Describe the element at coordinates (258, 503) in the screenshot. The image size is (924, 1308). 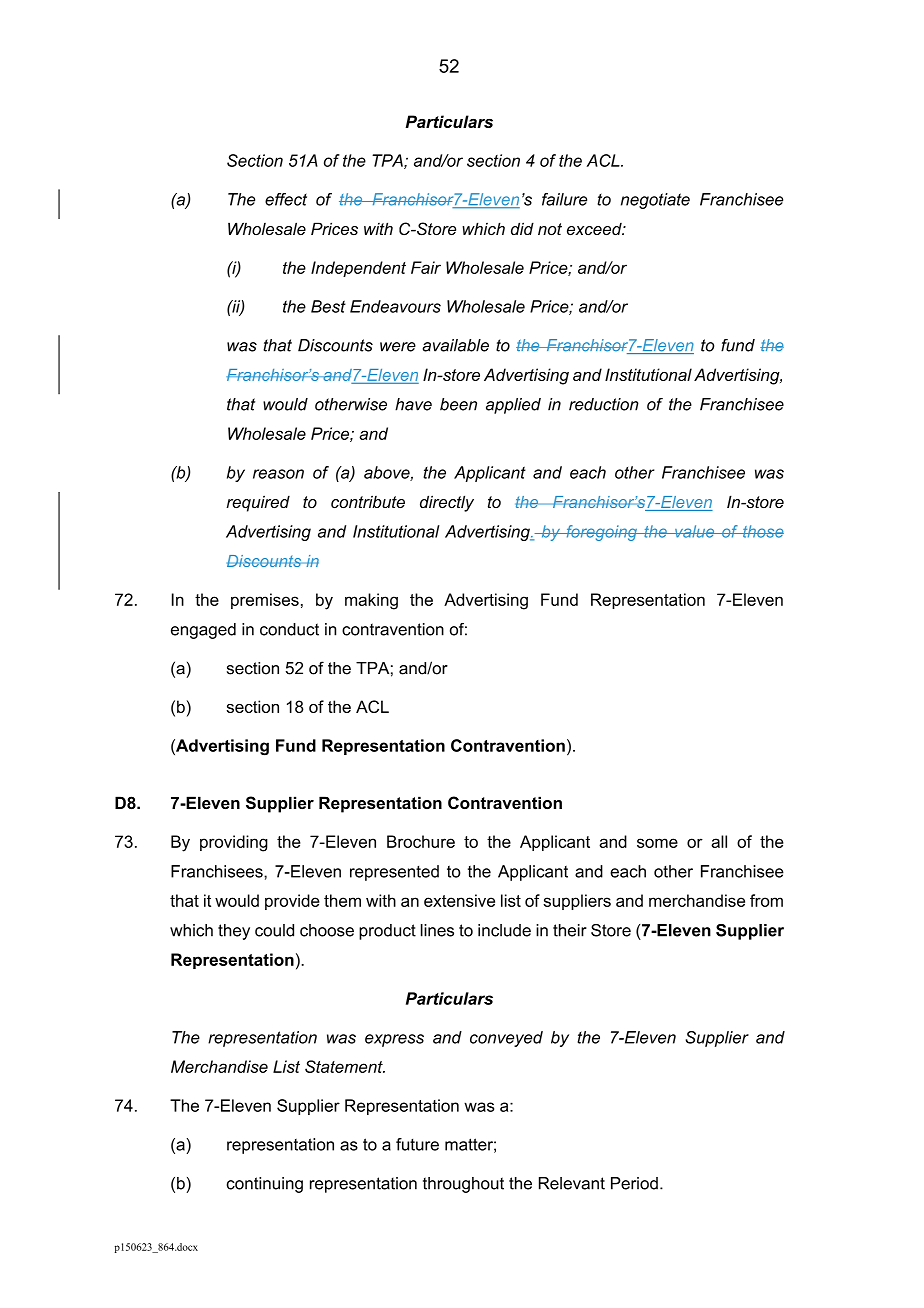
I see `required` at that location.
